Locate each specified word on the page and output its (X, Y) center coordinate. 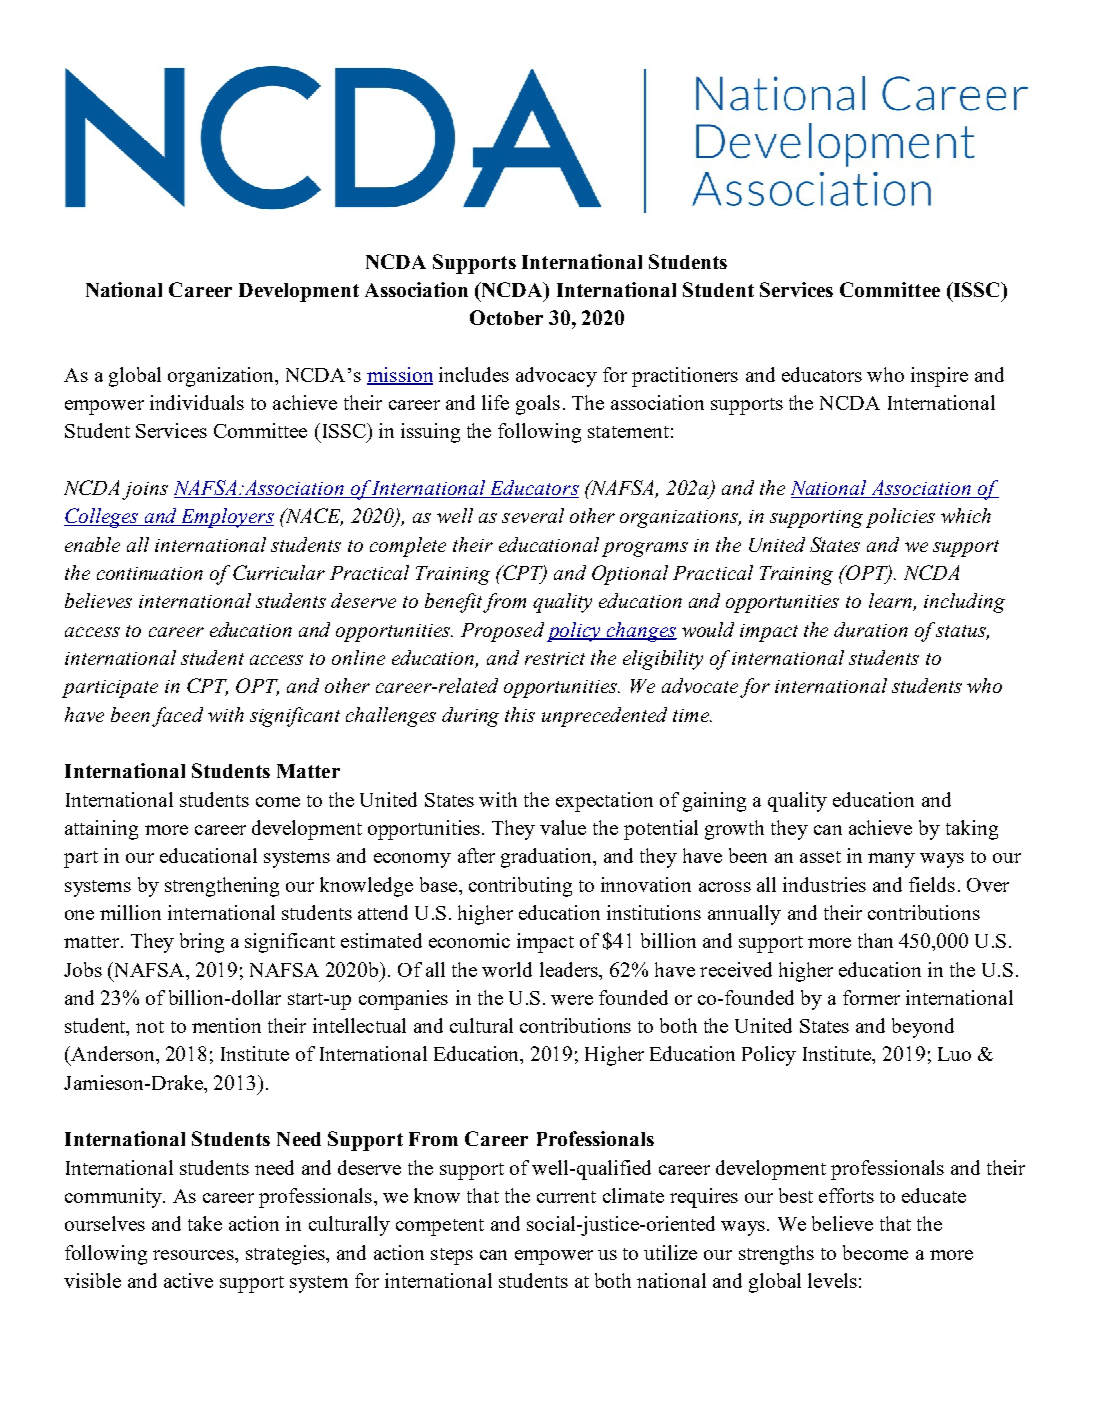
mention (226, 1025)
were (572, 1000)
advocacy (556, 377)
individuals (197, 402)
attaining (101, 830)
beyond (923, 1028)
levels (832, 1280)
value (563, 827)
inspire (939, 377)
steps (452, 1256)
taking (972, 830)
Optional (630, 575)
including (964, 603)
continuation (150, 573)
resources (194, 1255)
